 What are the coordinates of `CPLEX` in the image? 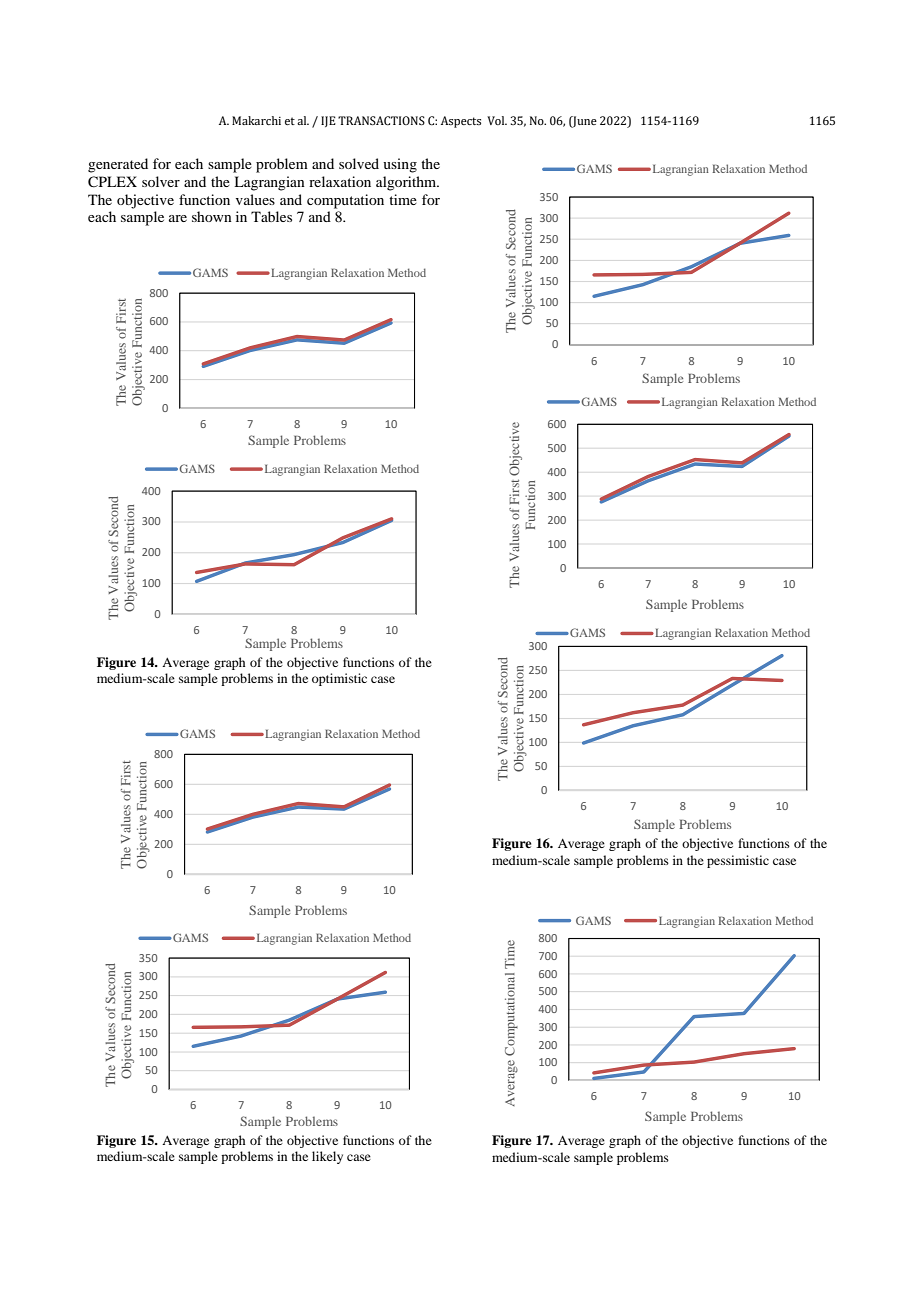 It's located at (112, 182).
